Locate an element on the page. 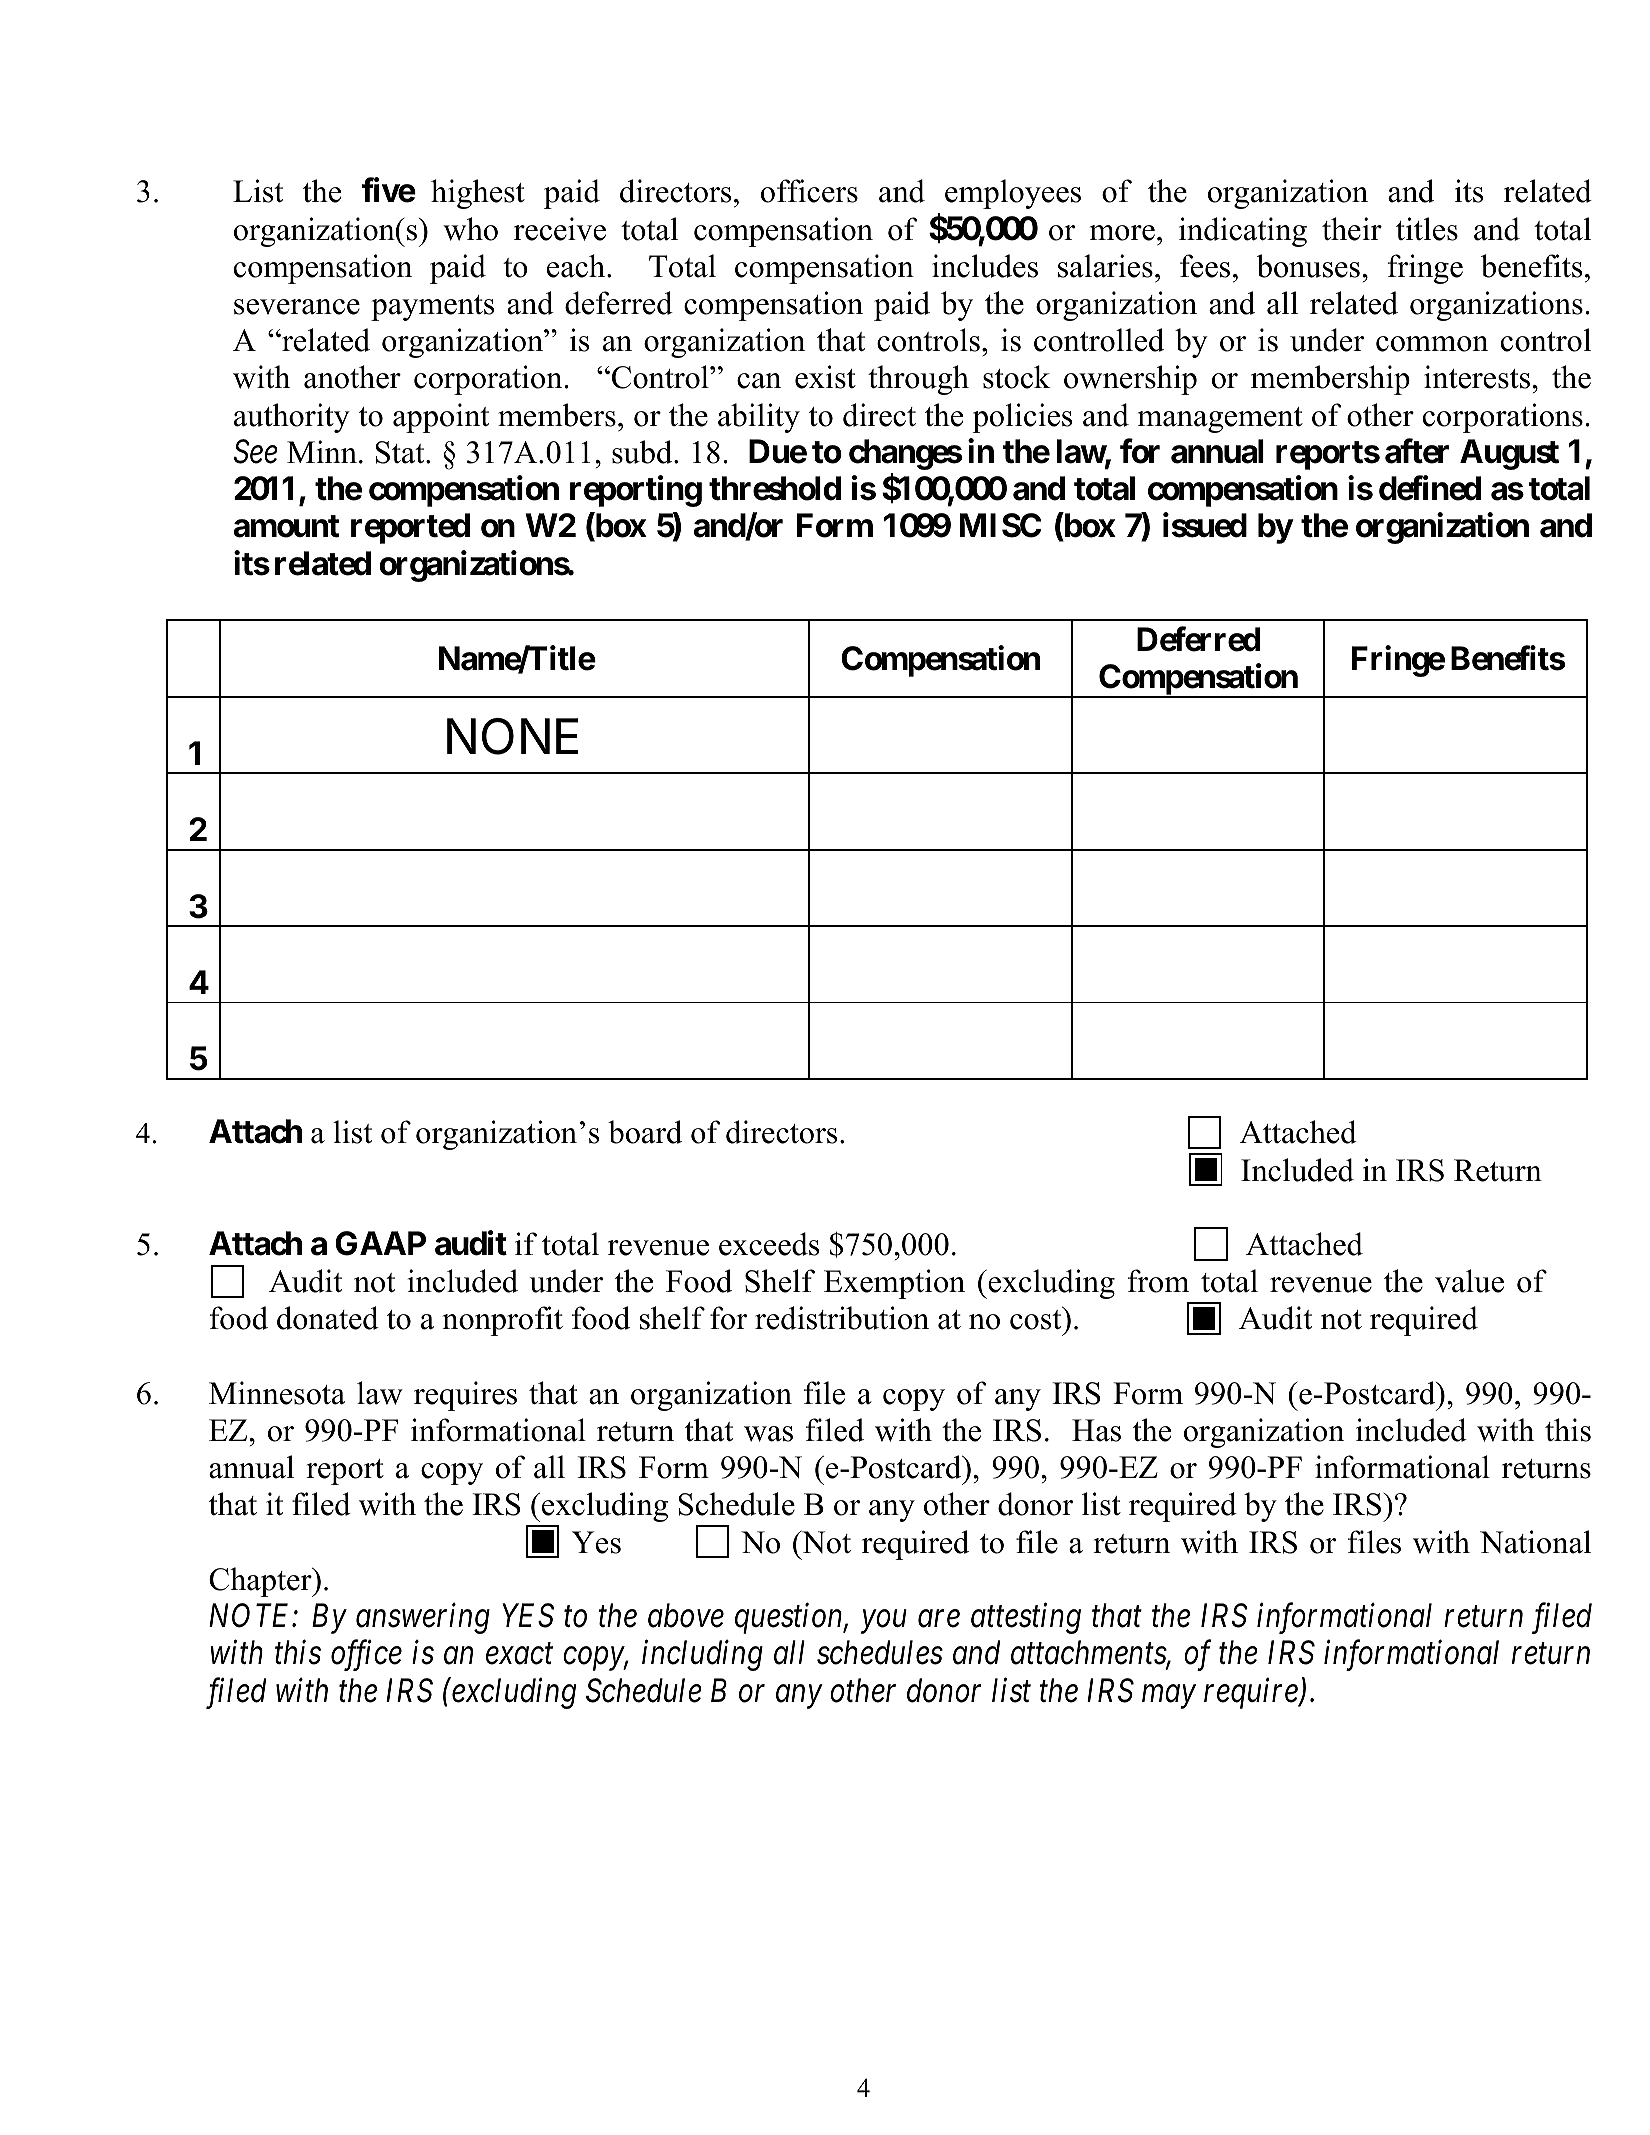  includes is located at coordinates (985, 266).
